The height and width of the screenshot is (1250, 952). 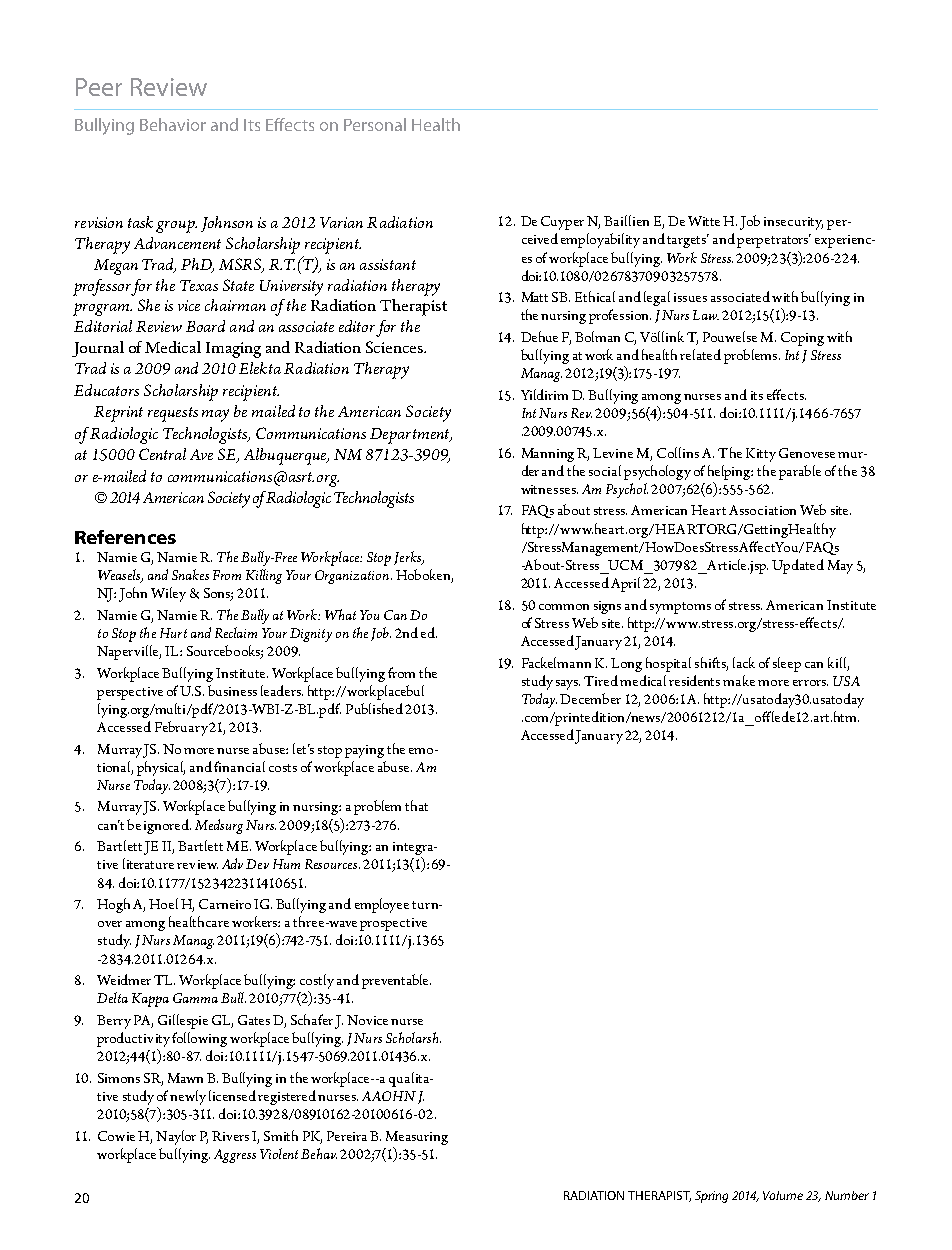 I want to click on Aggress, so click(x=235, y=1156).
